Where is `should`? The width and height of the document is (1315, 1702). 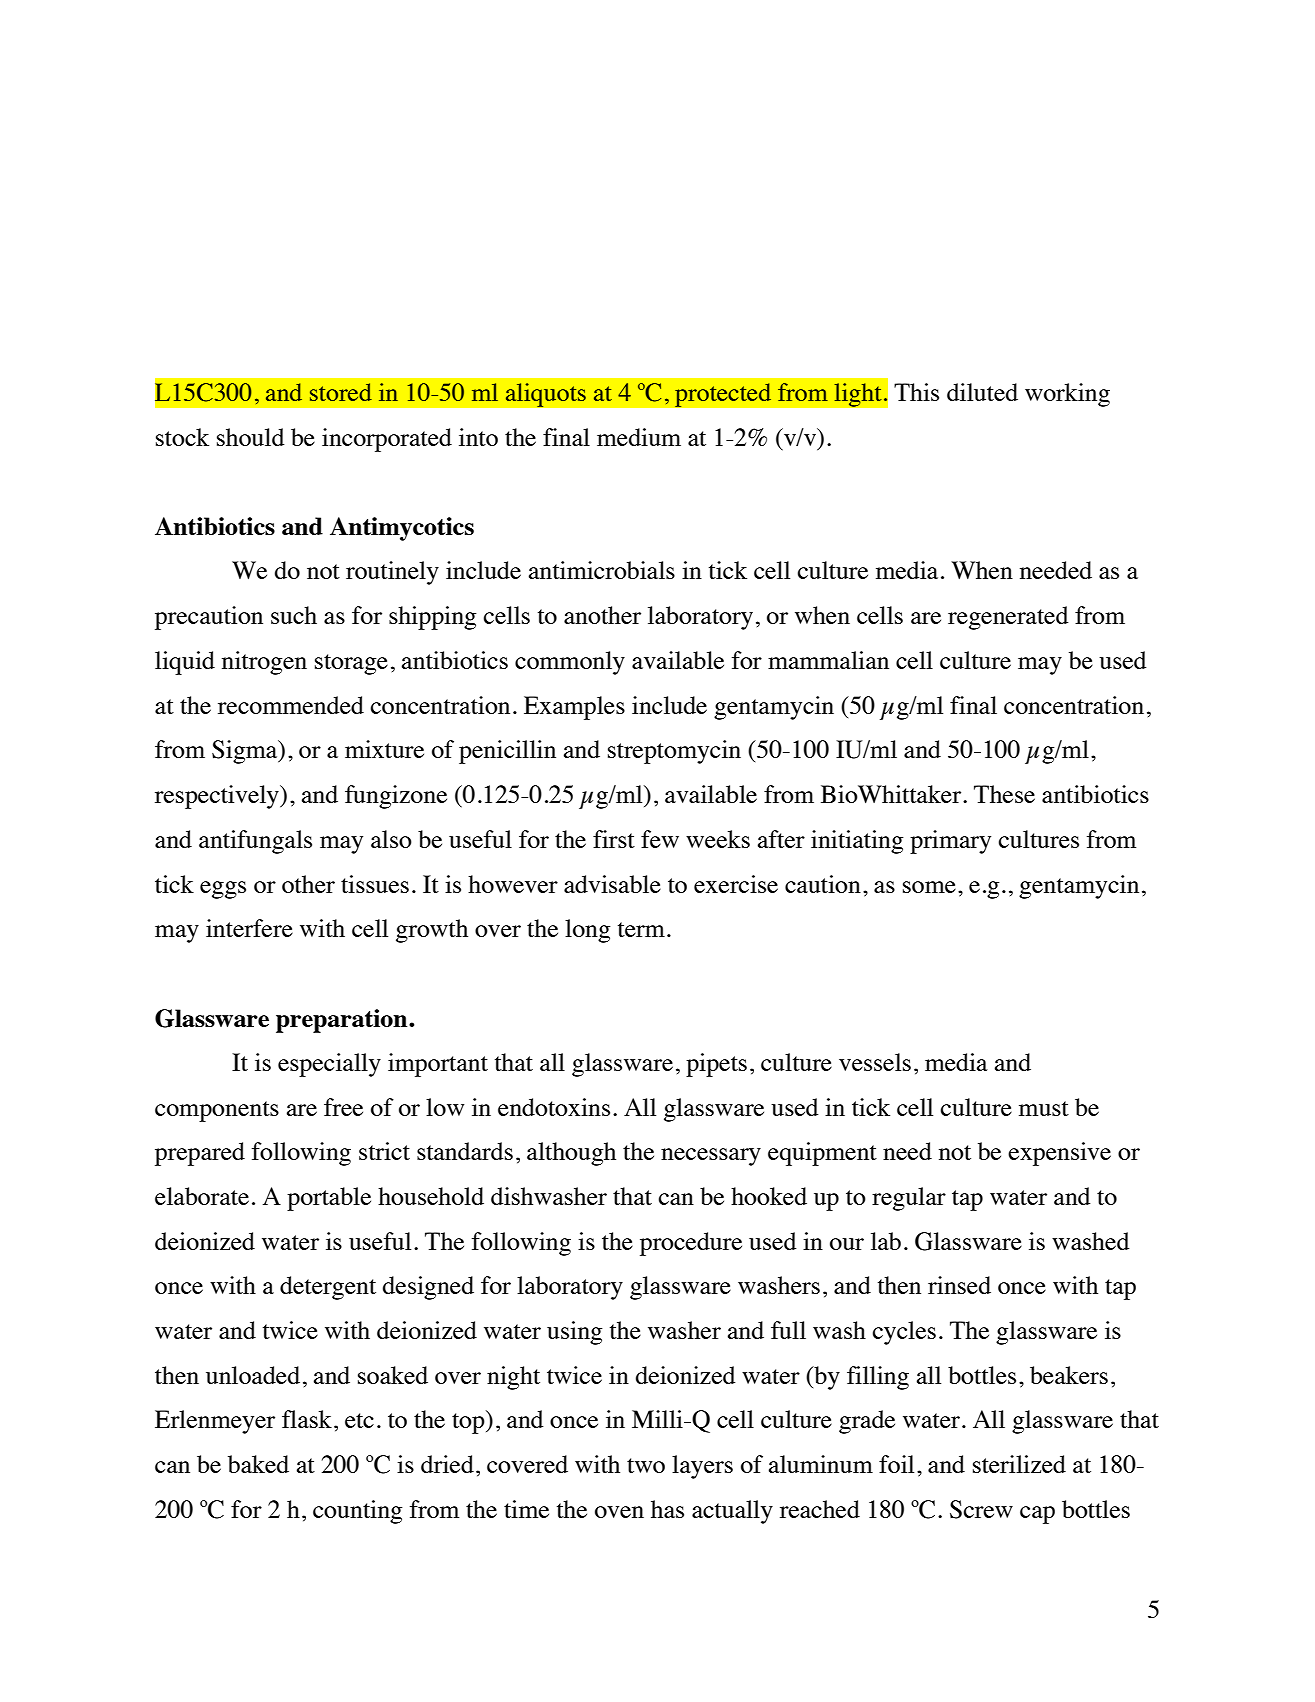 should is located at coordinates (250, 437).
